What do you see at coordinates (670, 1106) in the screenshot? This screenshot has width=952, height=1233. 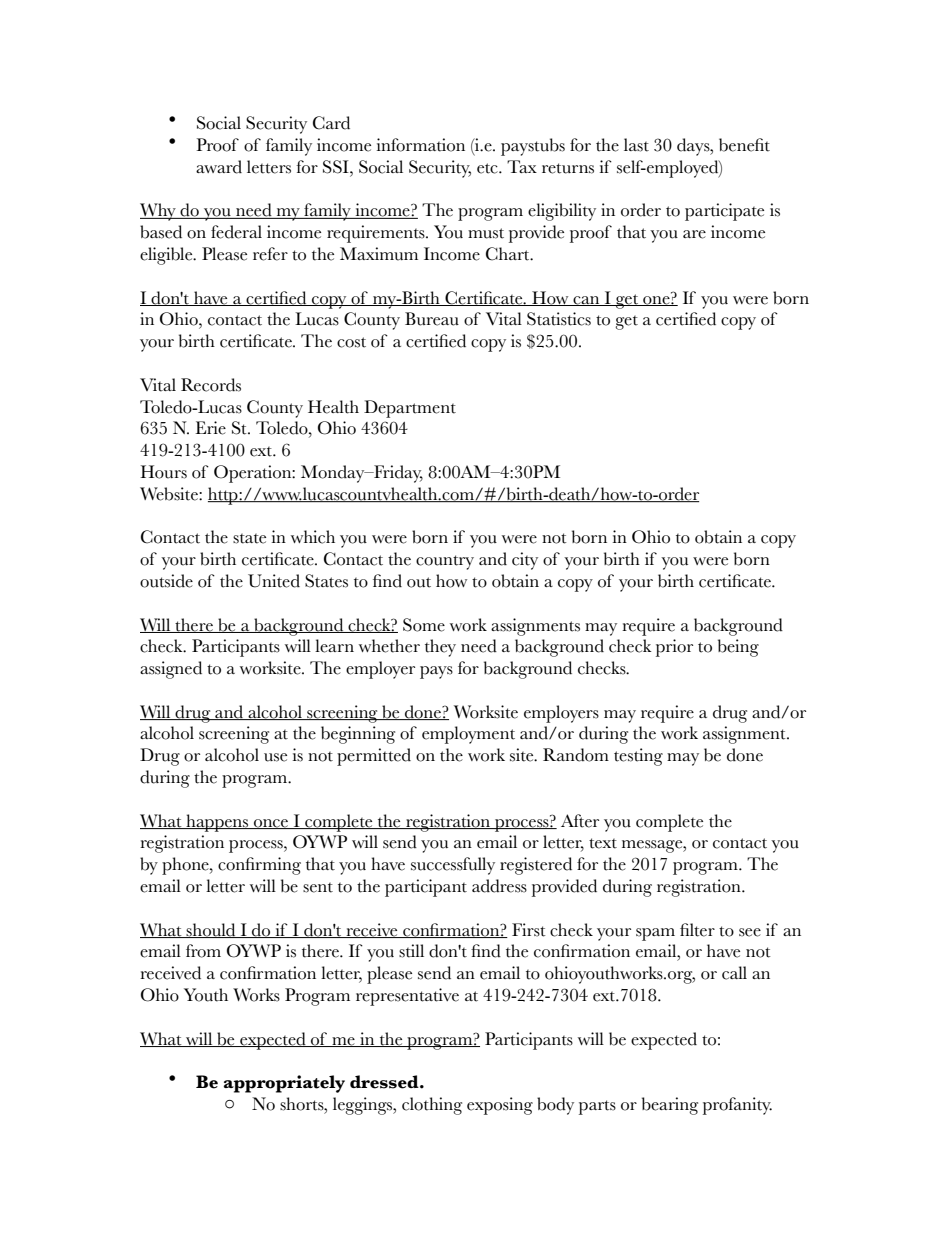 I see `bearing` at bounding box center [670, 1106].
